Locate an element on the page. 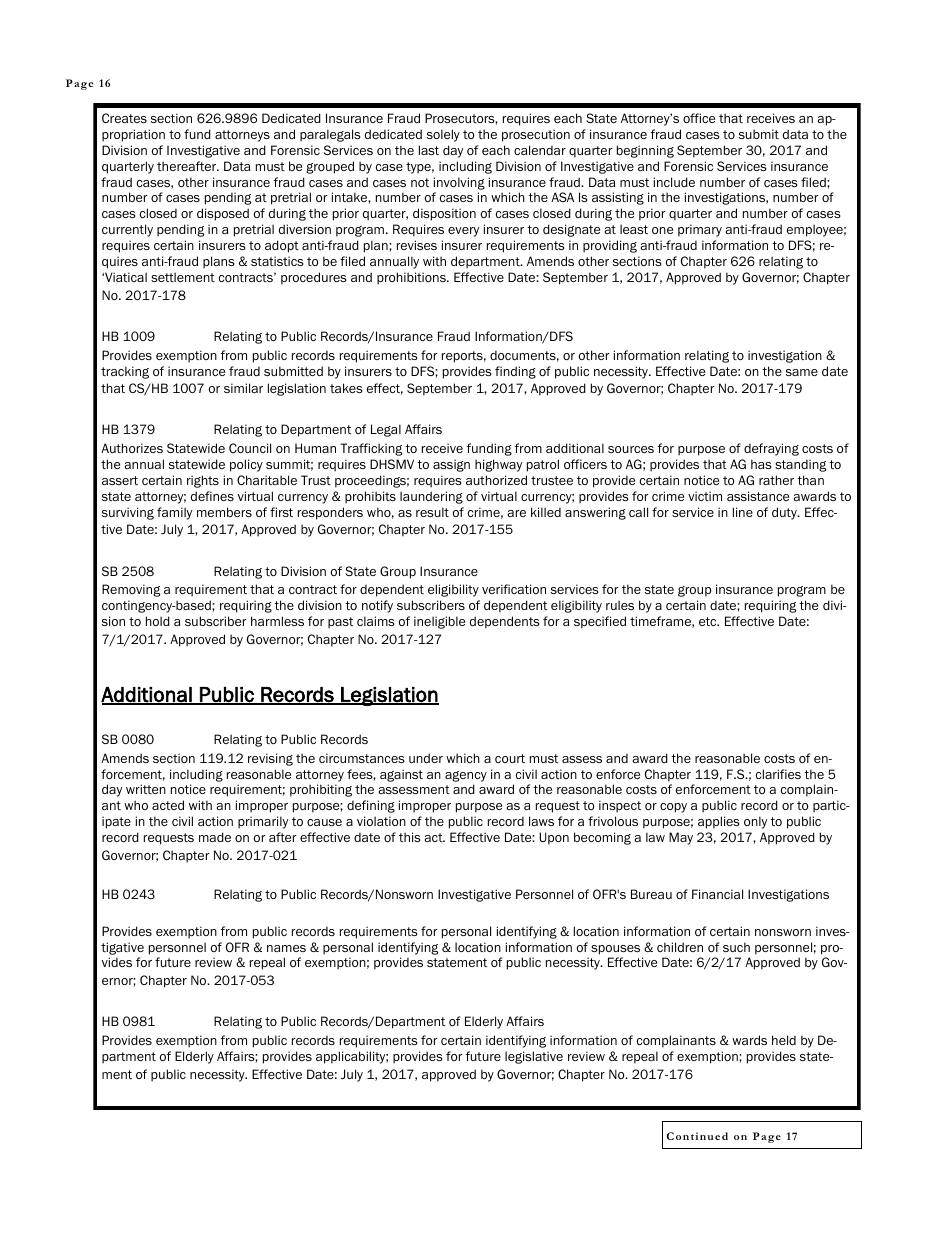  similar is located at coordinates (243, 388).
